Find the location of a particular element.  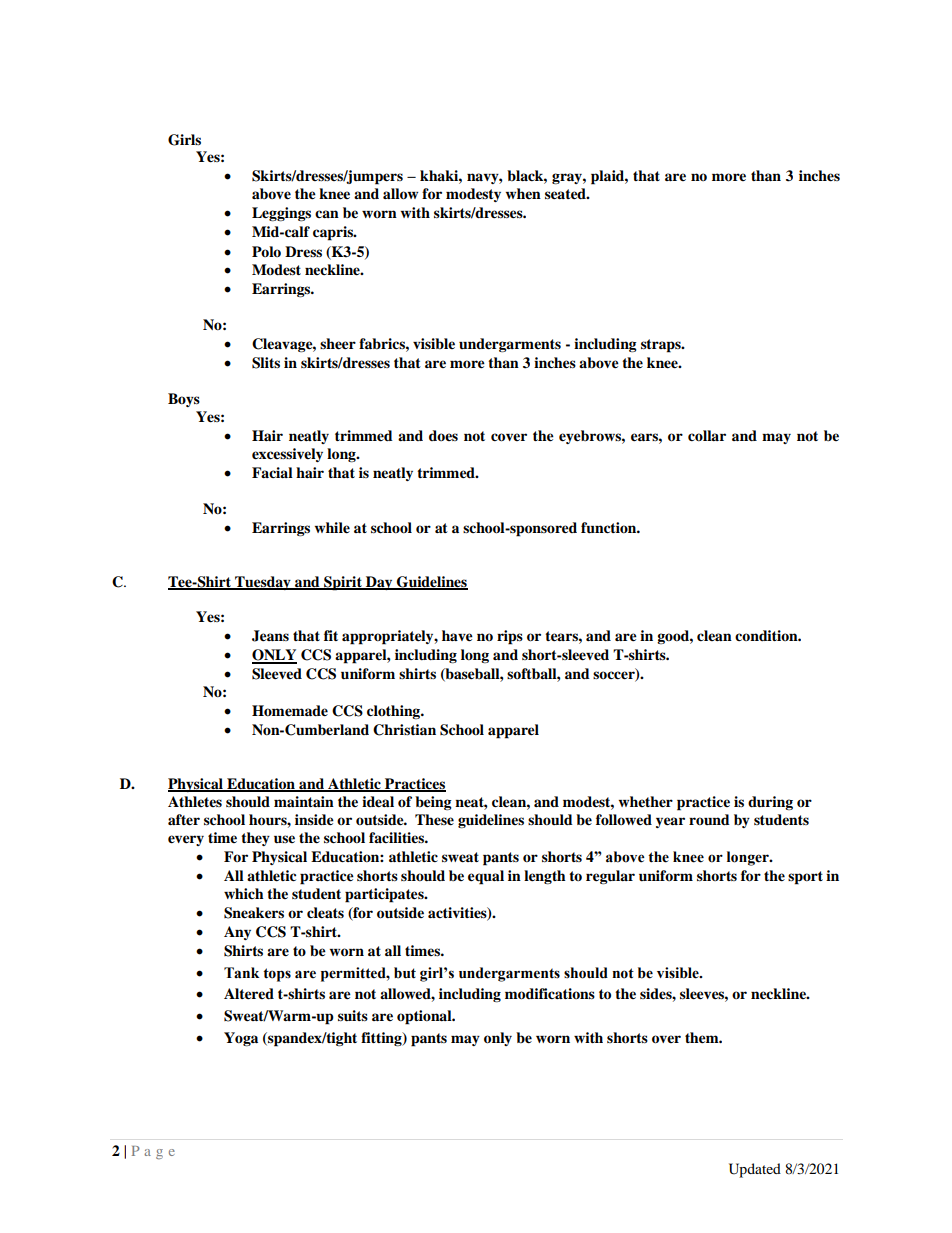

Updated is located at coordinates (755, 1170).
